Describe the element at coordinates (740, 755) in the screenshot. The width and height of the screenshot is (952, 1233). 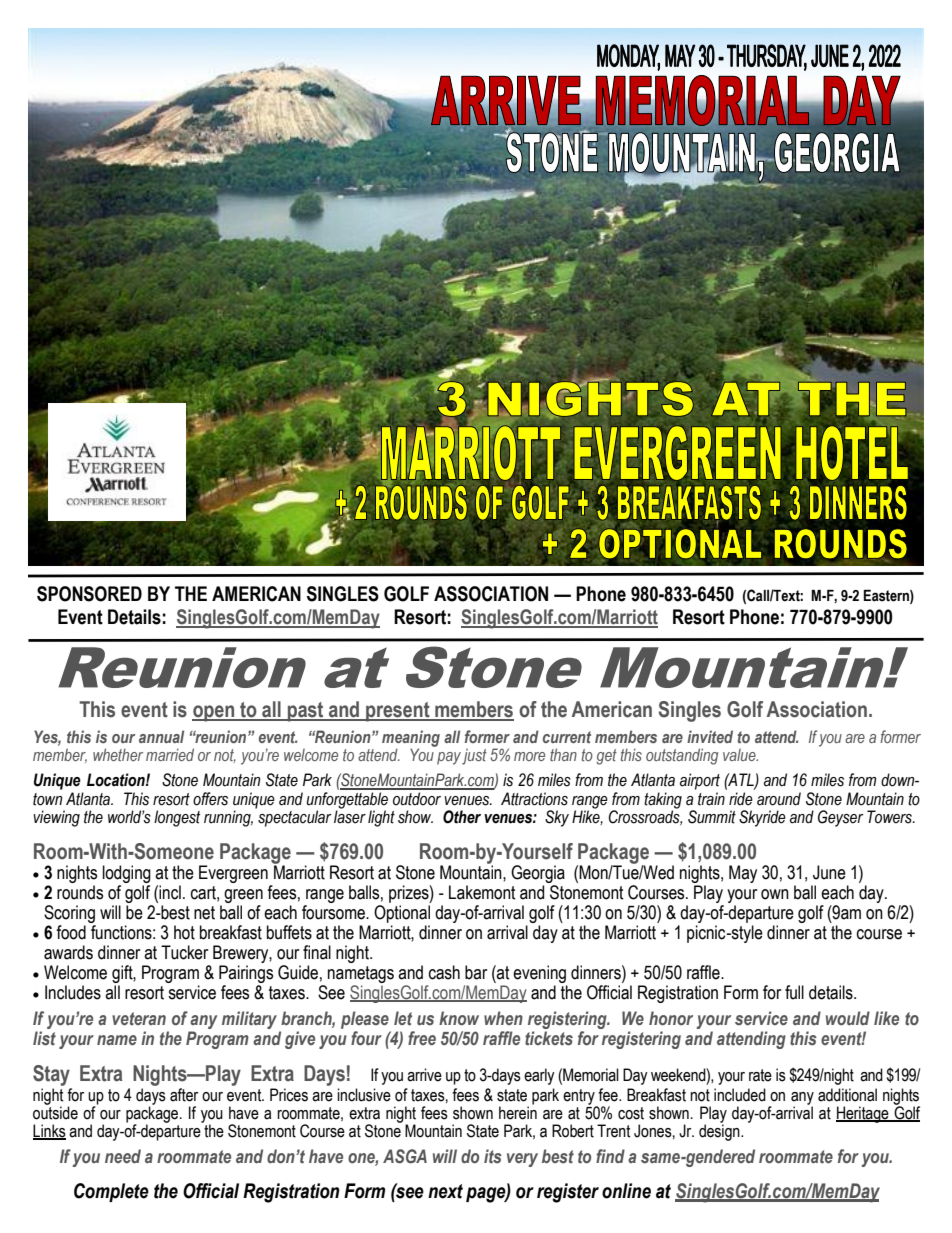
I see `value` at that location.
